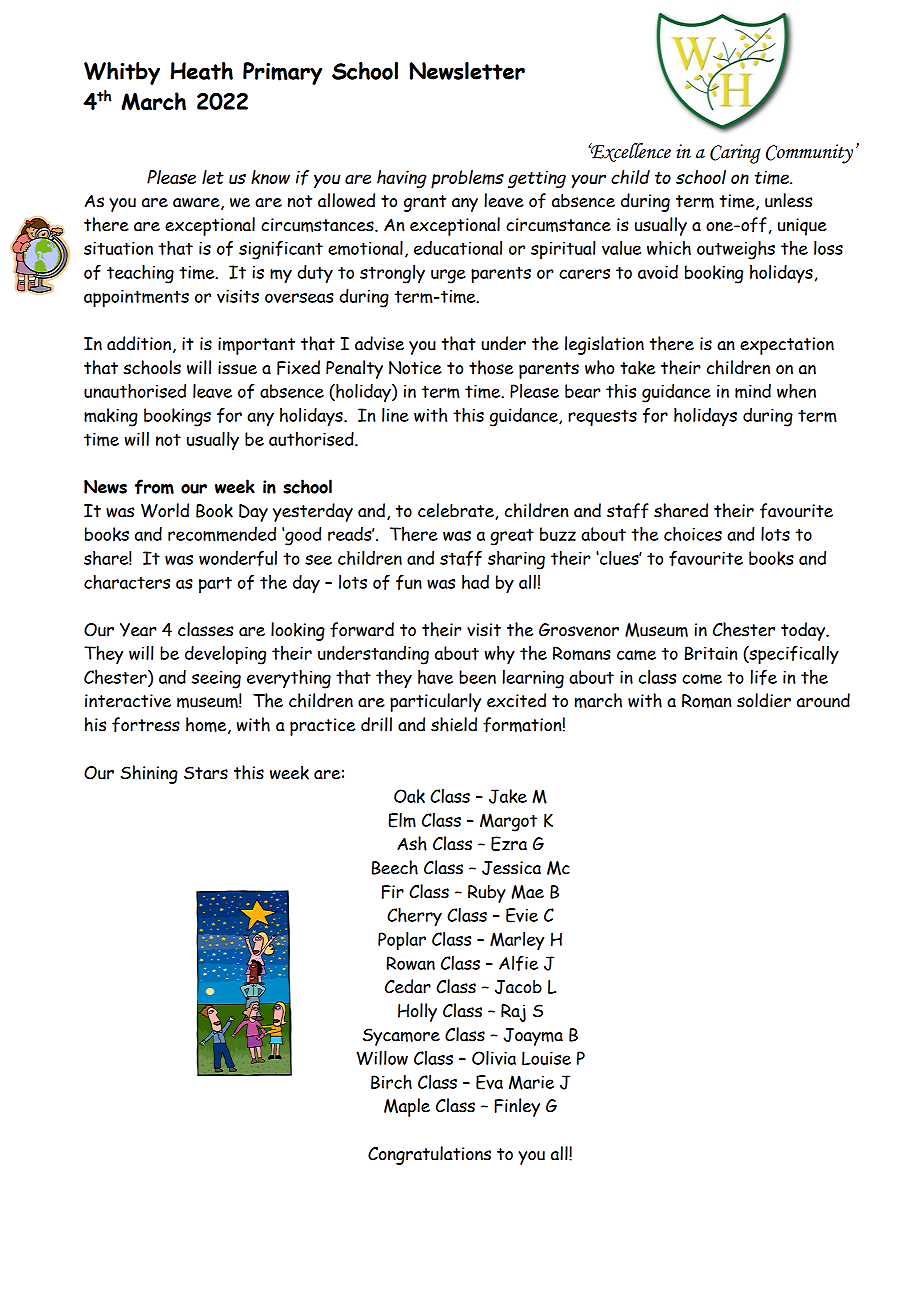 The image size is (924, 1308). Describe the element at coordinates (391, 1082) in the screenshot. I see `Birch` at that location.
